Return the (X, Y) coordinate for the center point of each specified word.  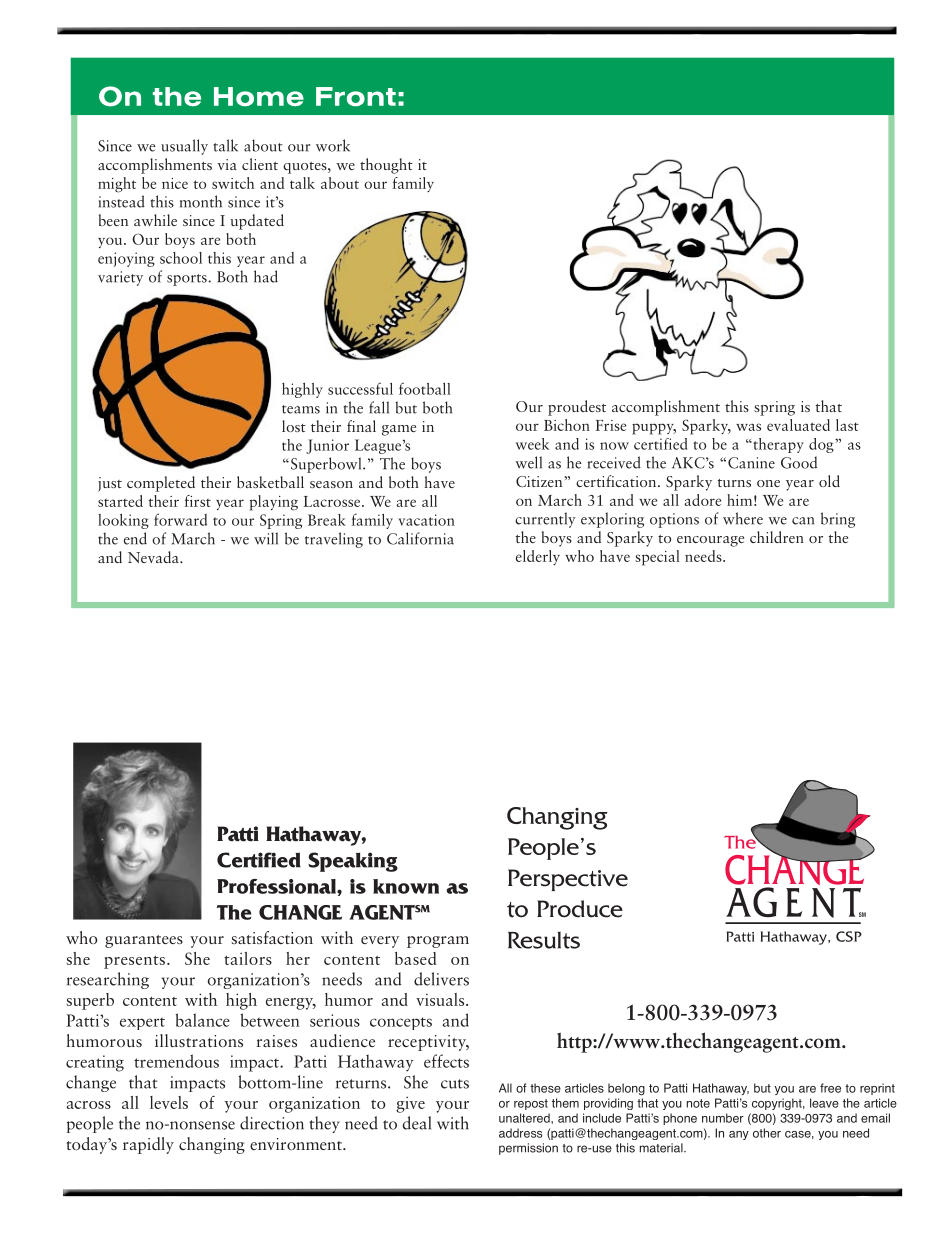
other (767, 1133)
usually (184, 147)
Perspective (568, 880)
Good (799, 462)
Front (356, 97)
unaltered (525, 1118)
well (528, 462)
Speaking (353, 862)
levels (169, 1102)
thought (386, 166)
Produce (580, 909)
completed (161, 484)
